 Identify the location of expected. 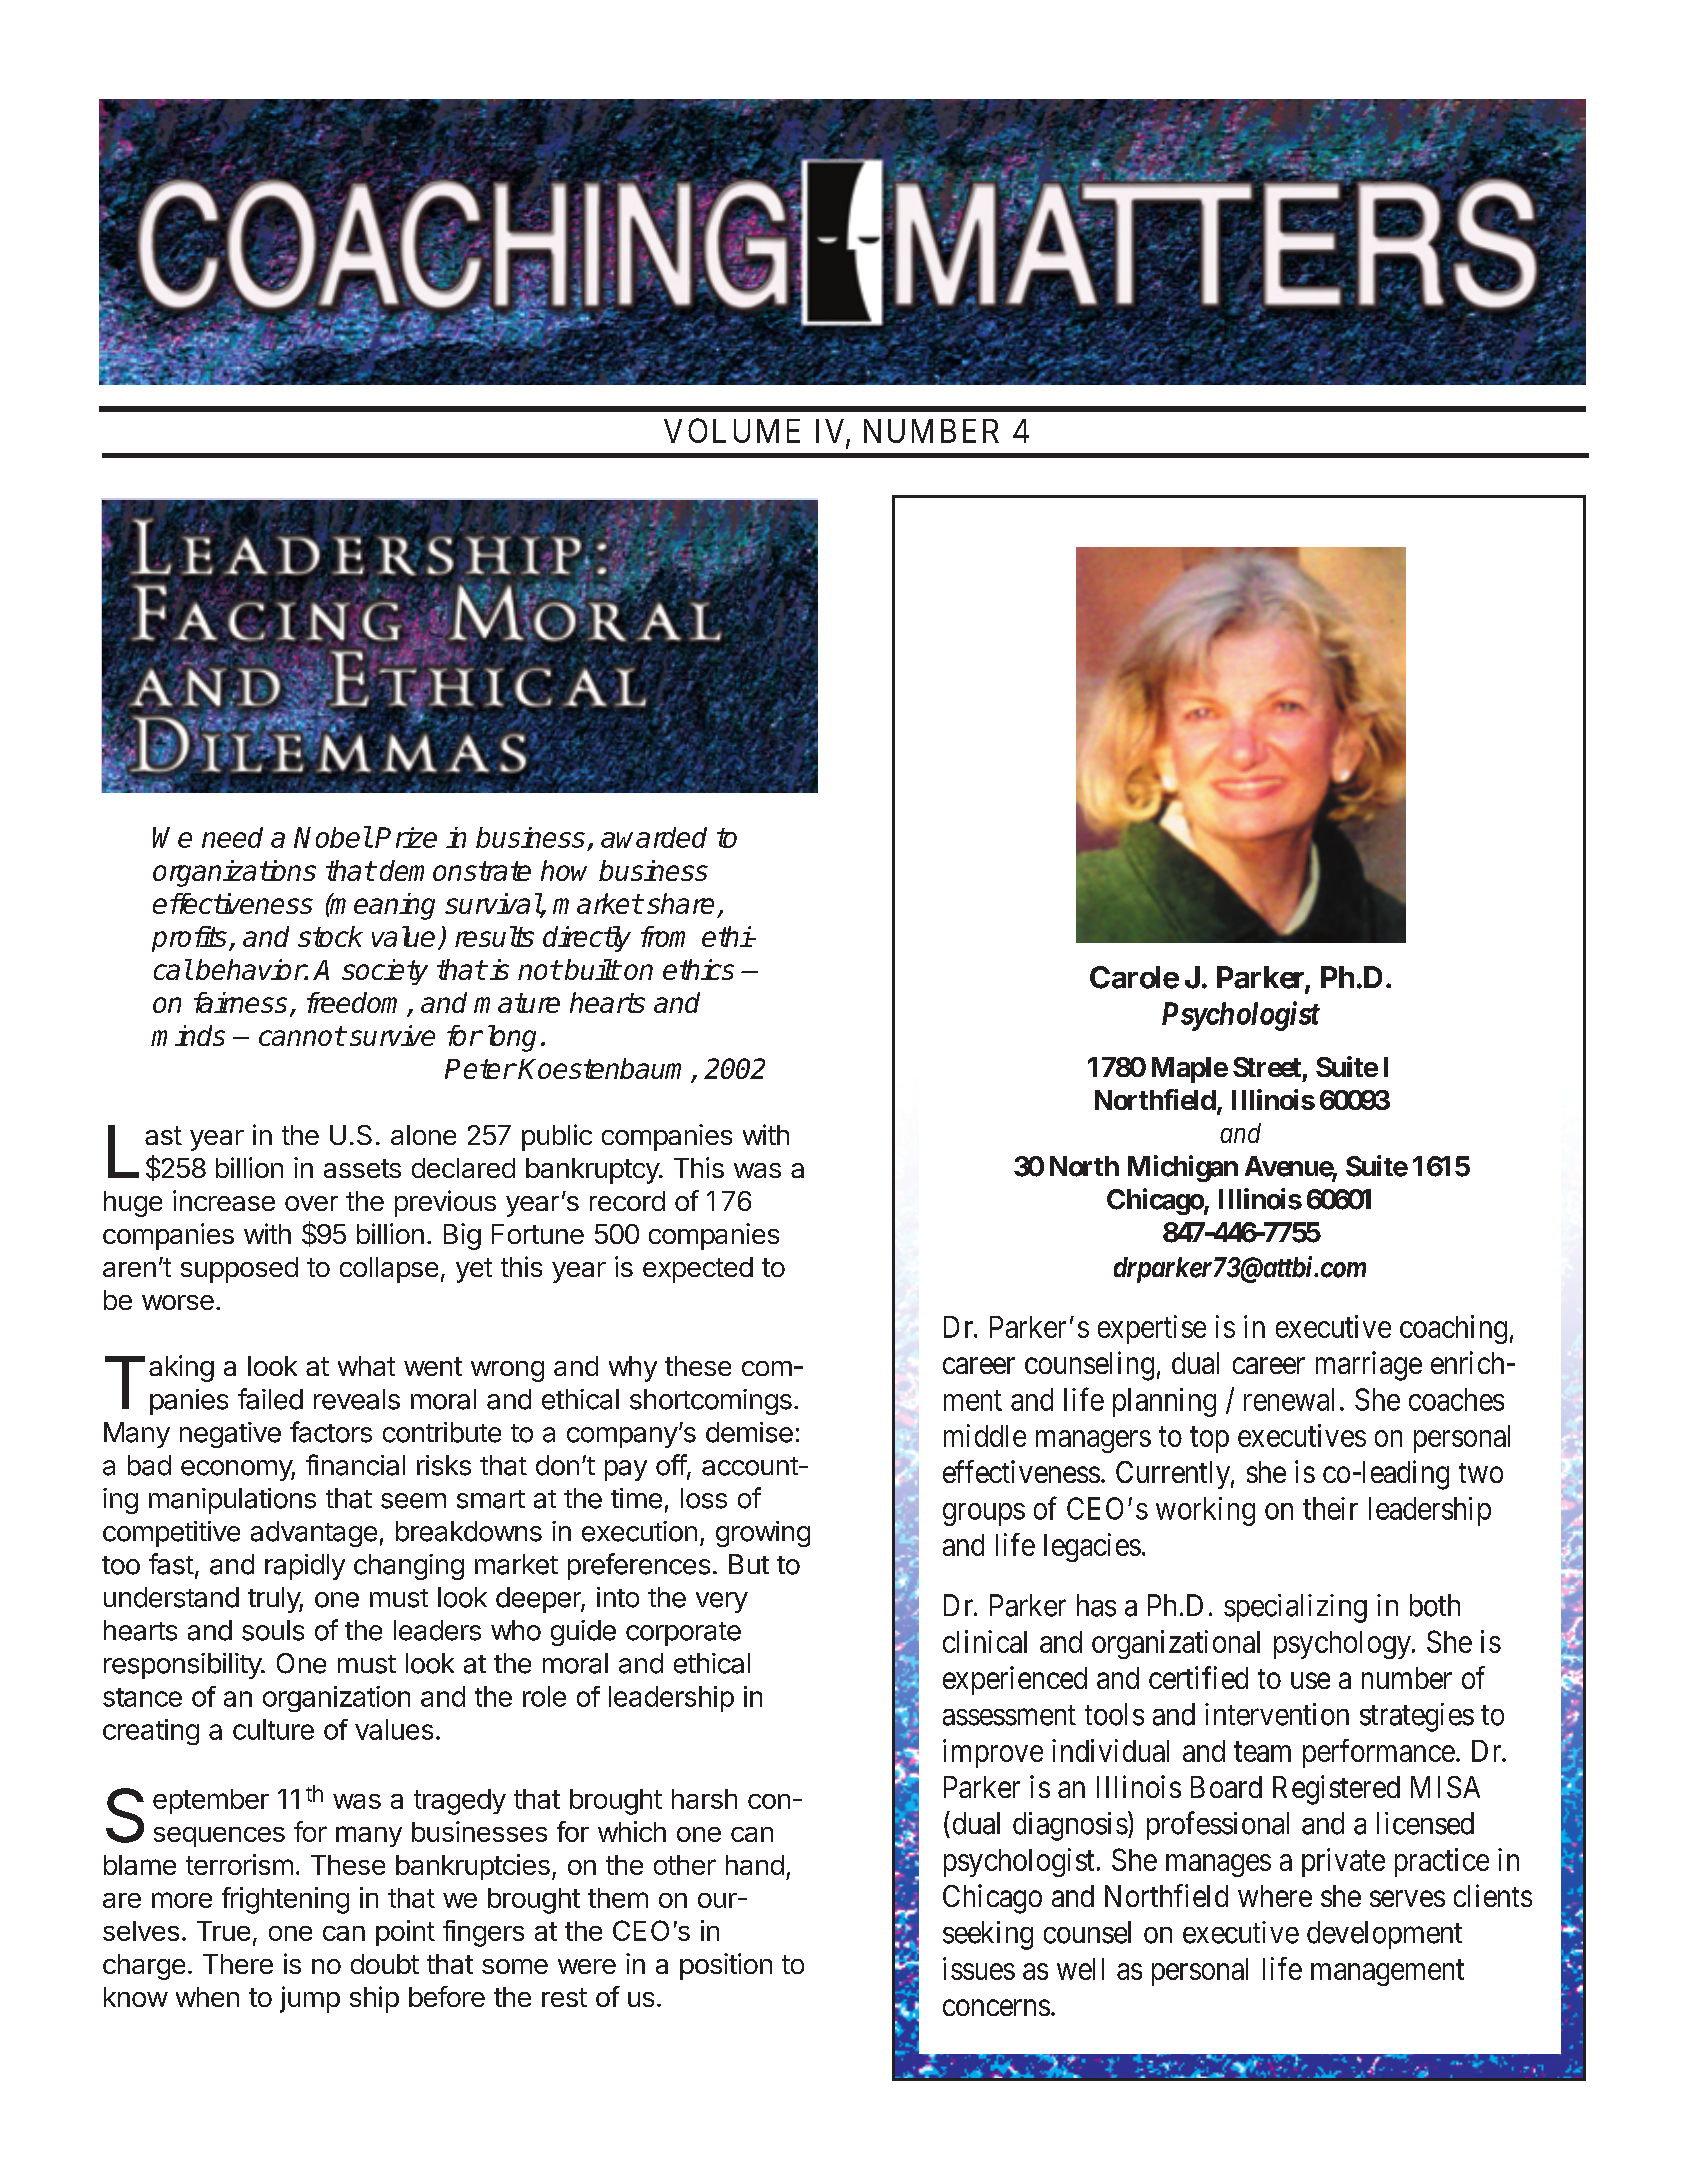
(698, 1270).
